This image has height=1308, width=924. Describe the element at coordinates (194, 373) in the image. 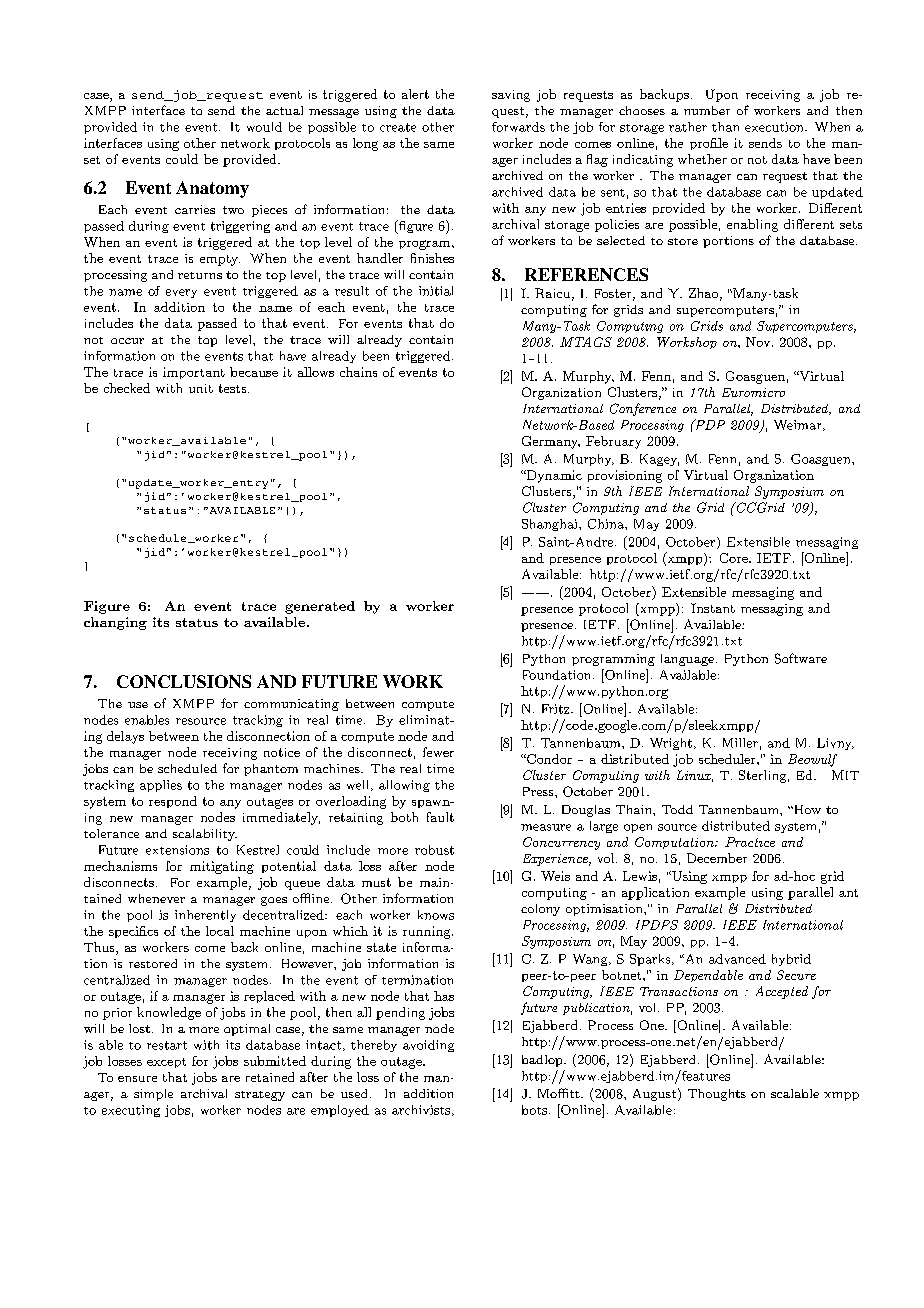

I see `important` at that location.
